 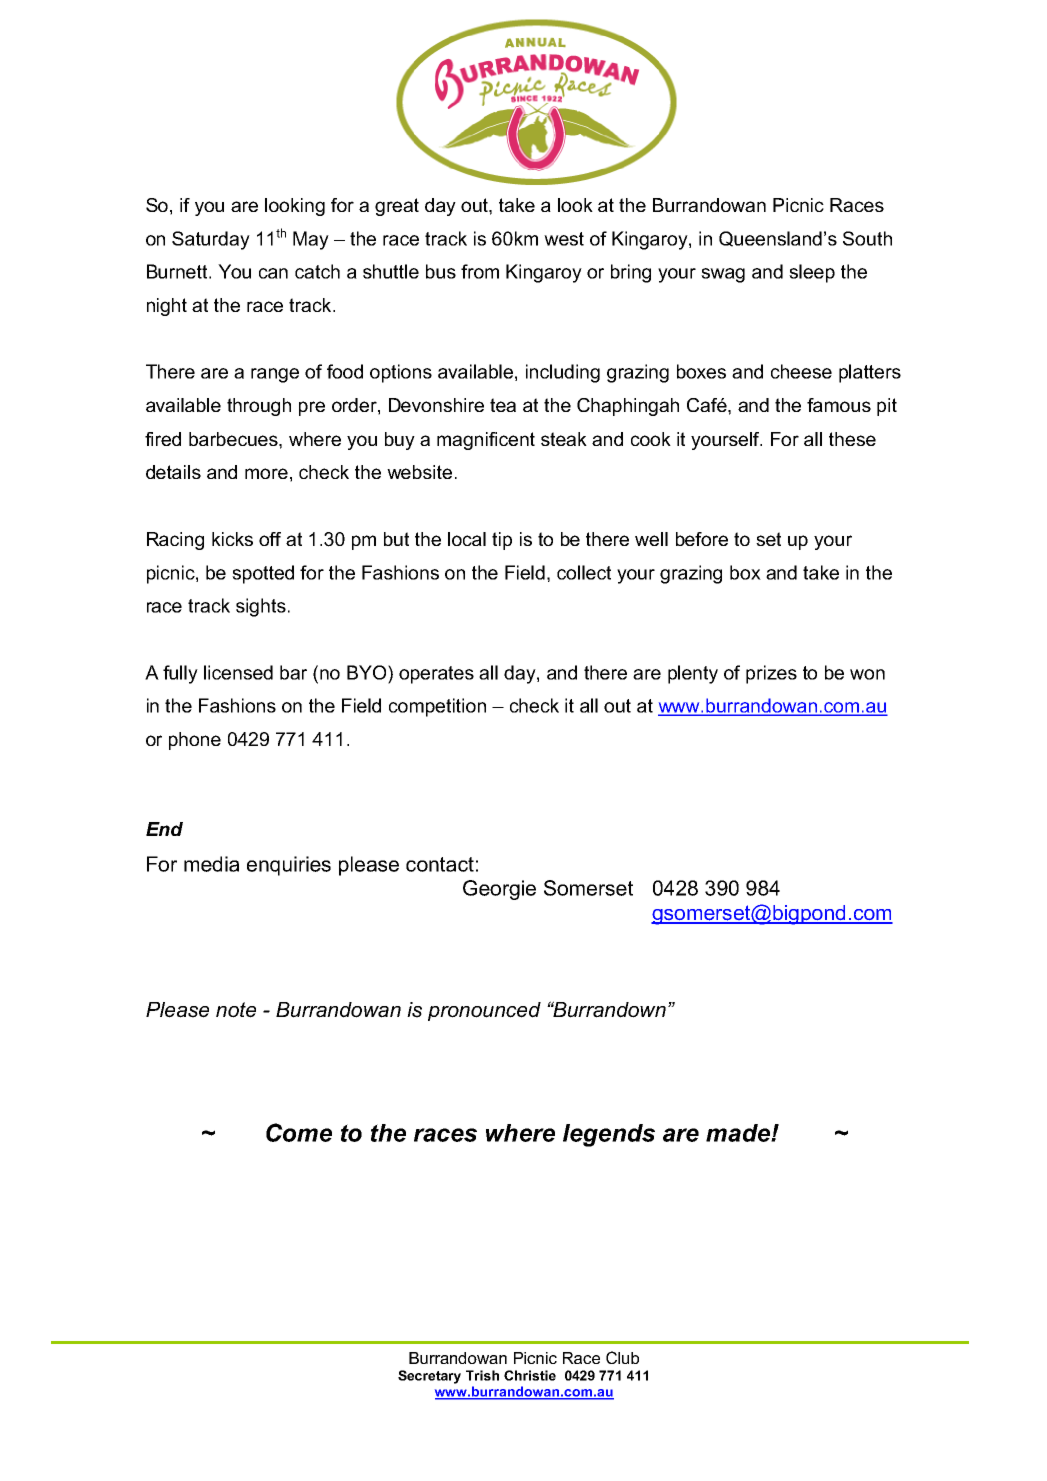 I want to click on Club, so click(x=622, y=1357).
